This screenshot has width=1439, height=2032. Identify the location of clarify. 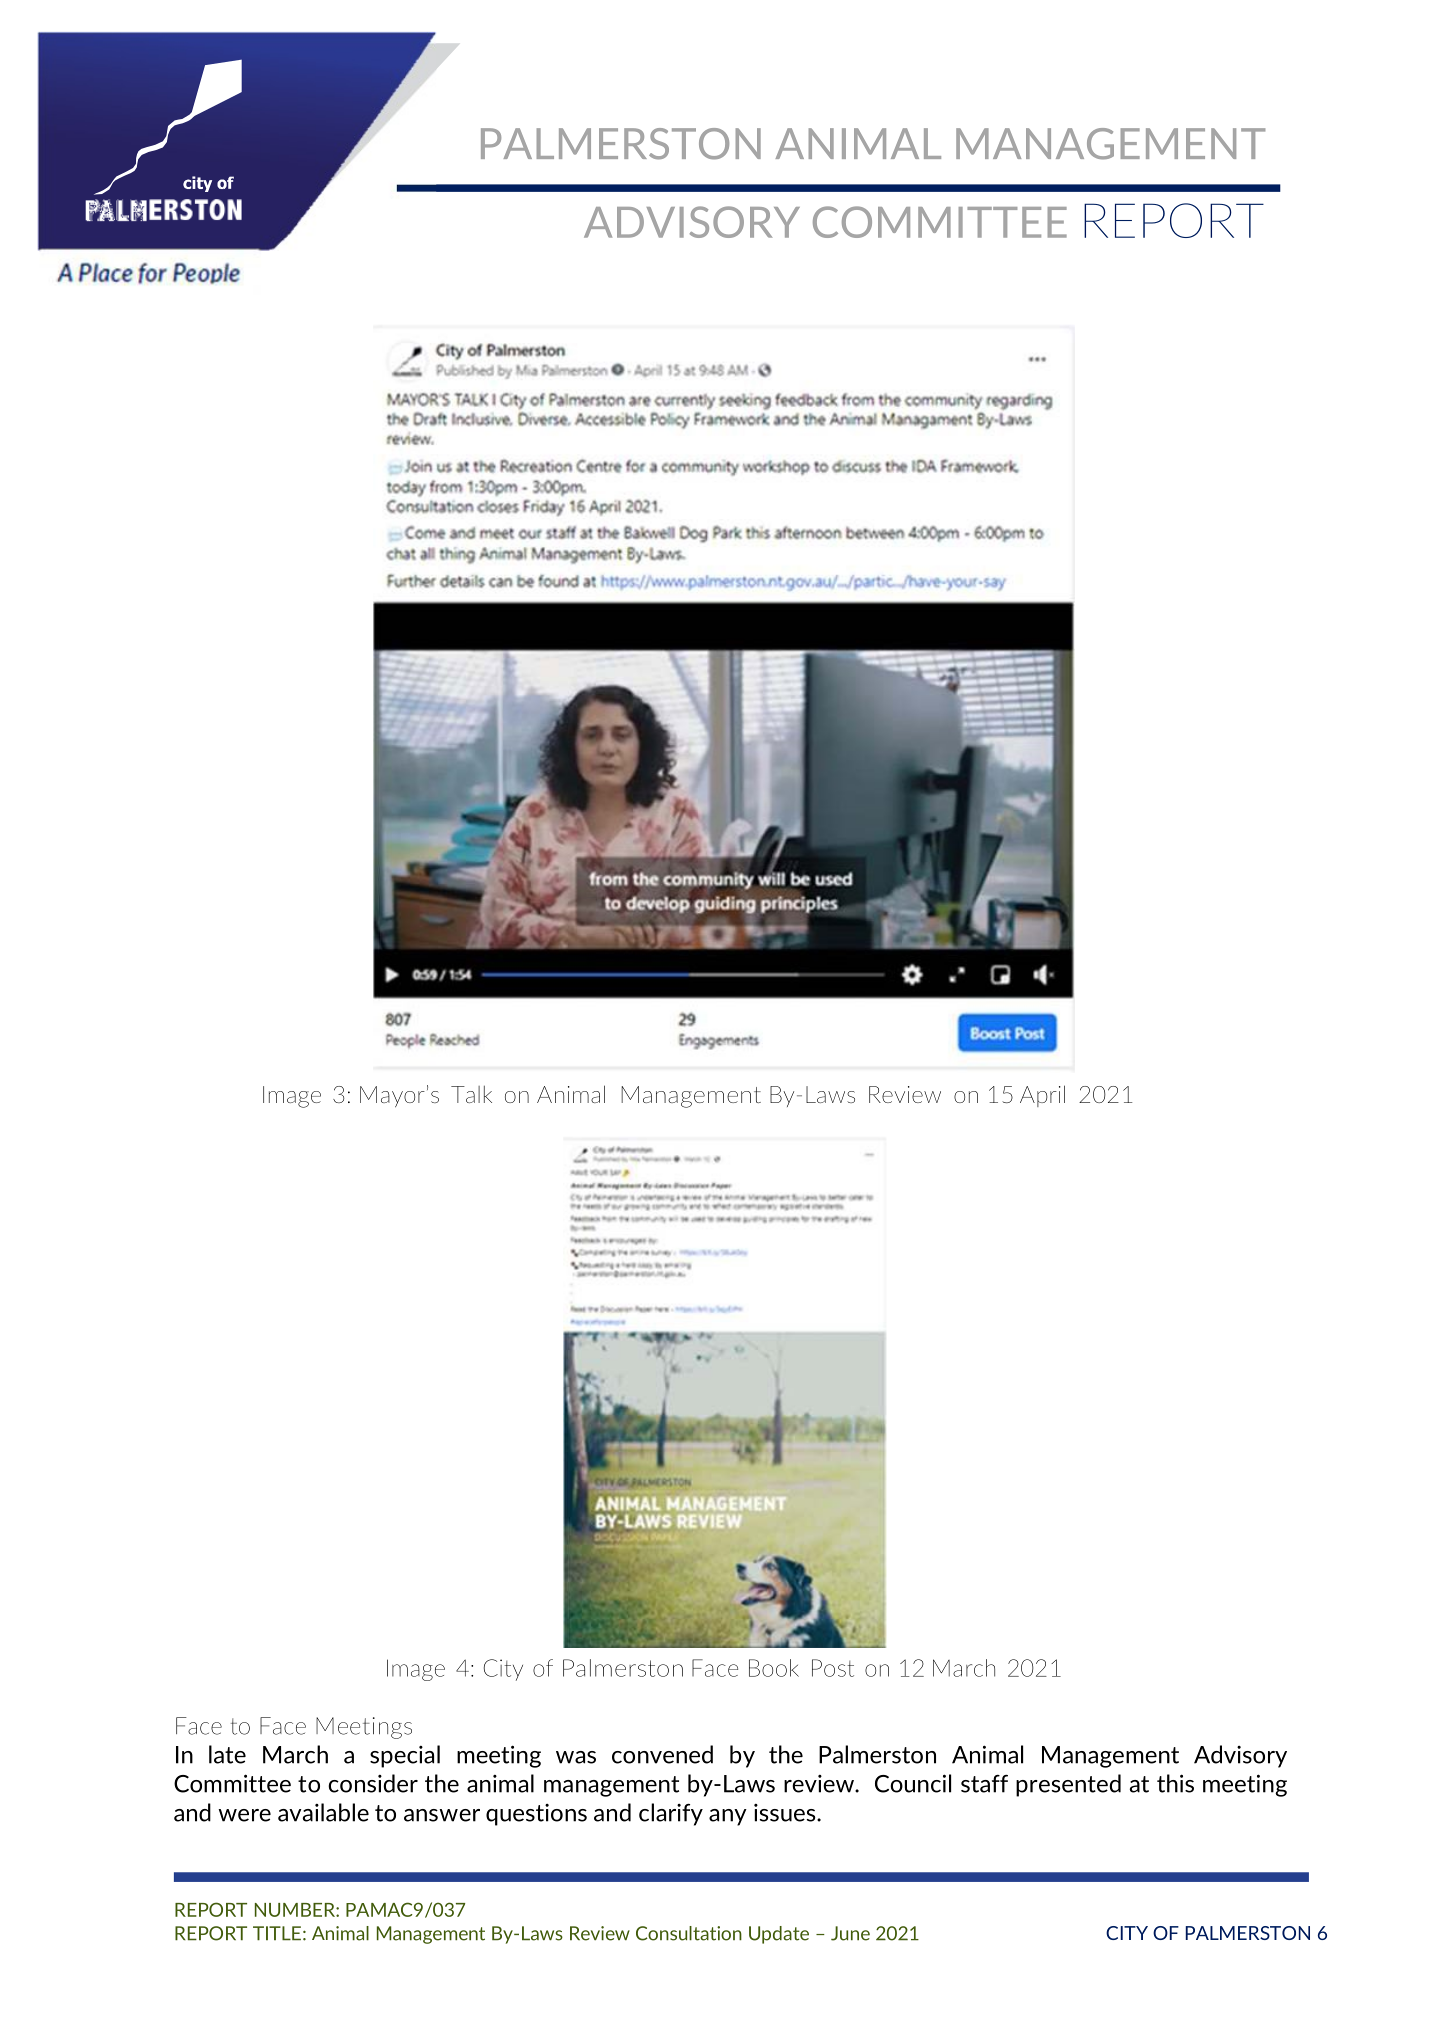
(671, 1814).
